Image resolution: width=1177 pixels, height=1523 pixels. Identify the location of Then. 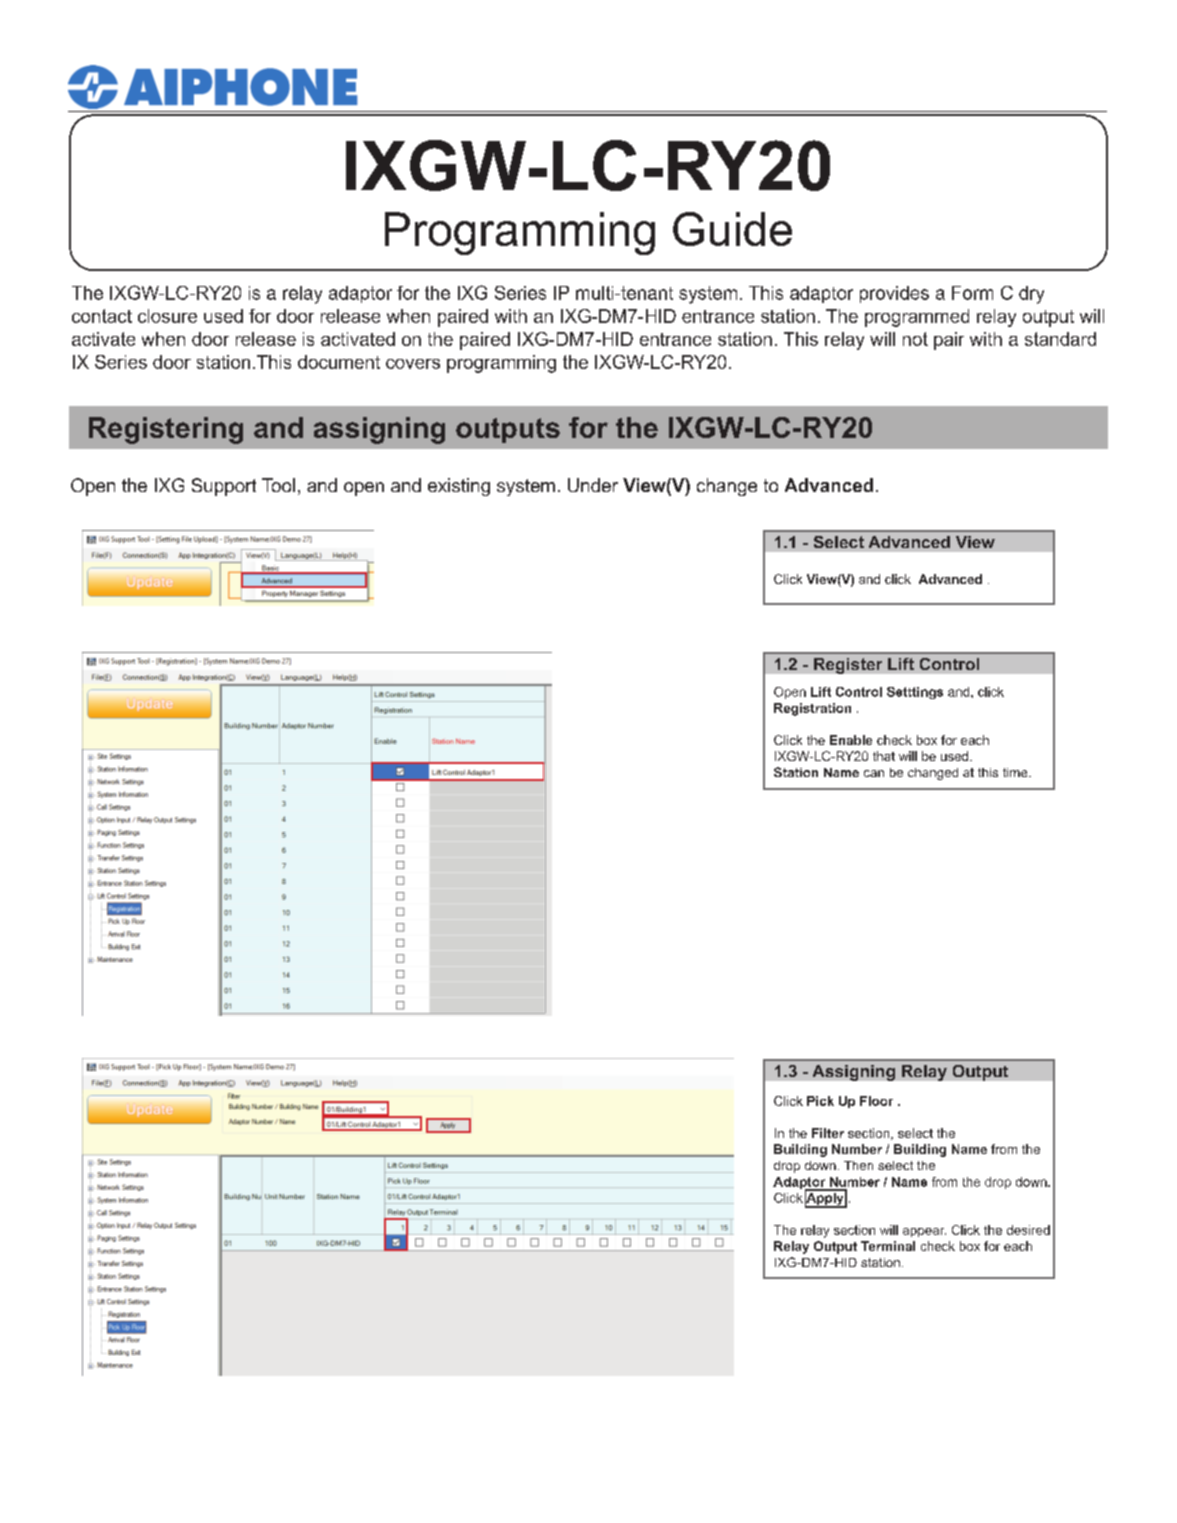
(858, 1165).
